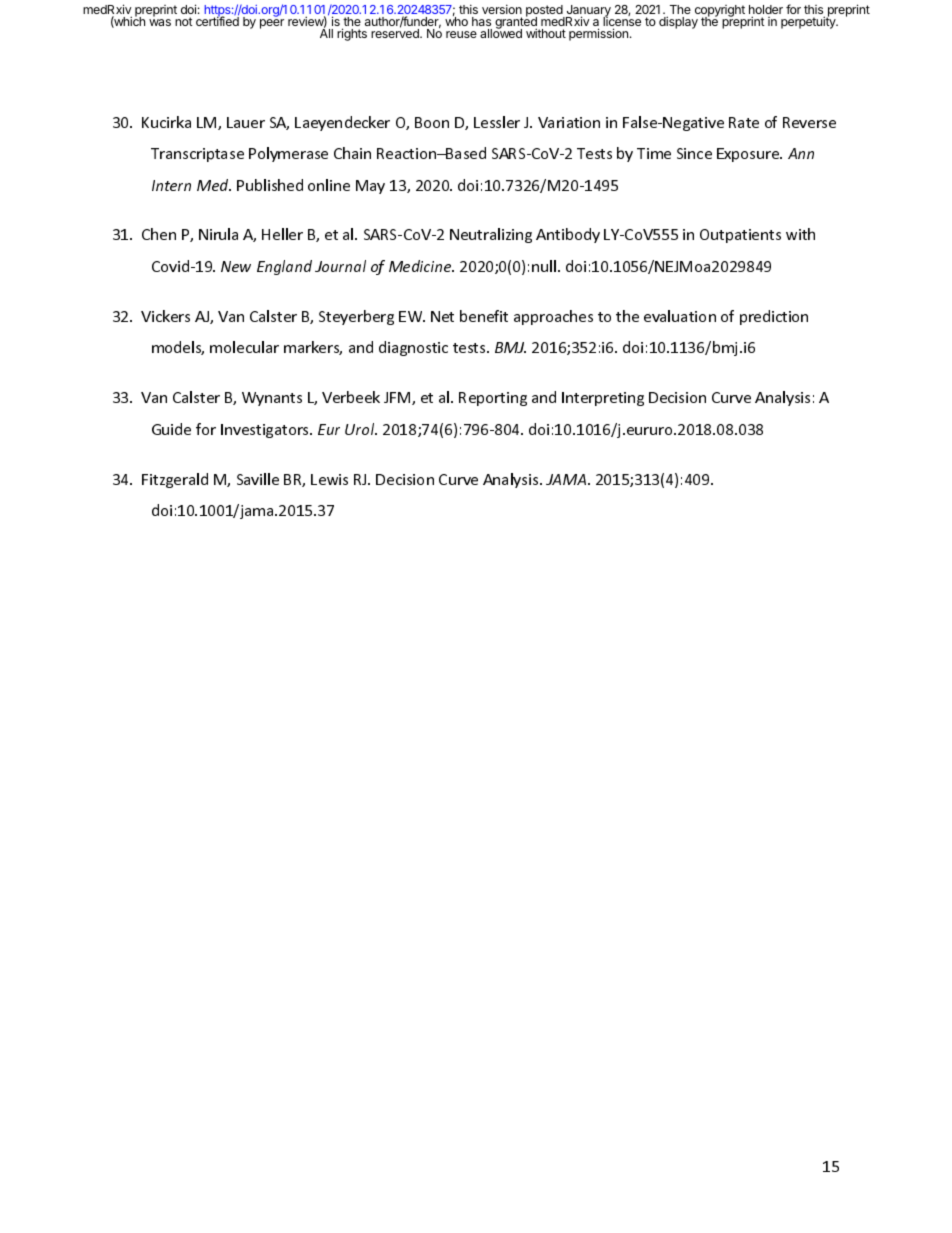  What do you see at coordinates (175, 480) in the screenshot?
I see `Fitzgerald` at bounding box center [175, 480].
